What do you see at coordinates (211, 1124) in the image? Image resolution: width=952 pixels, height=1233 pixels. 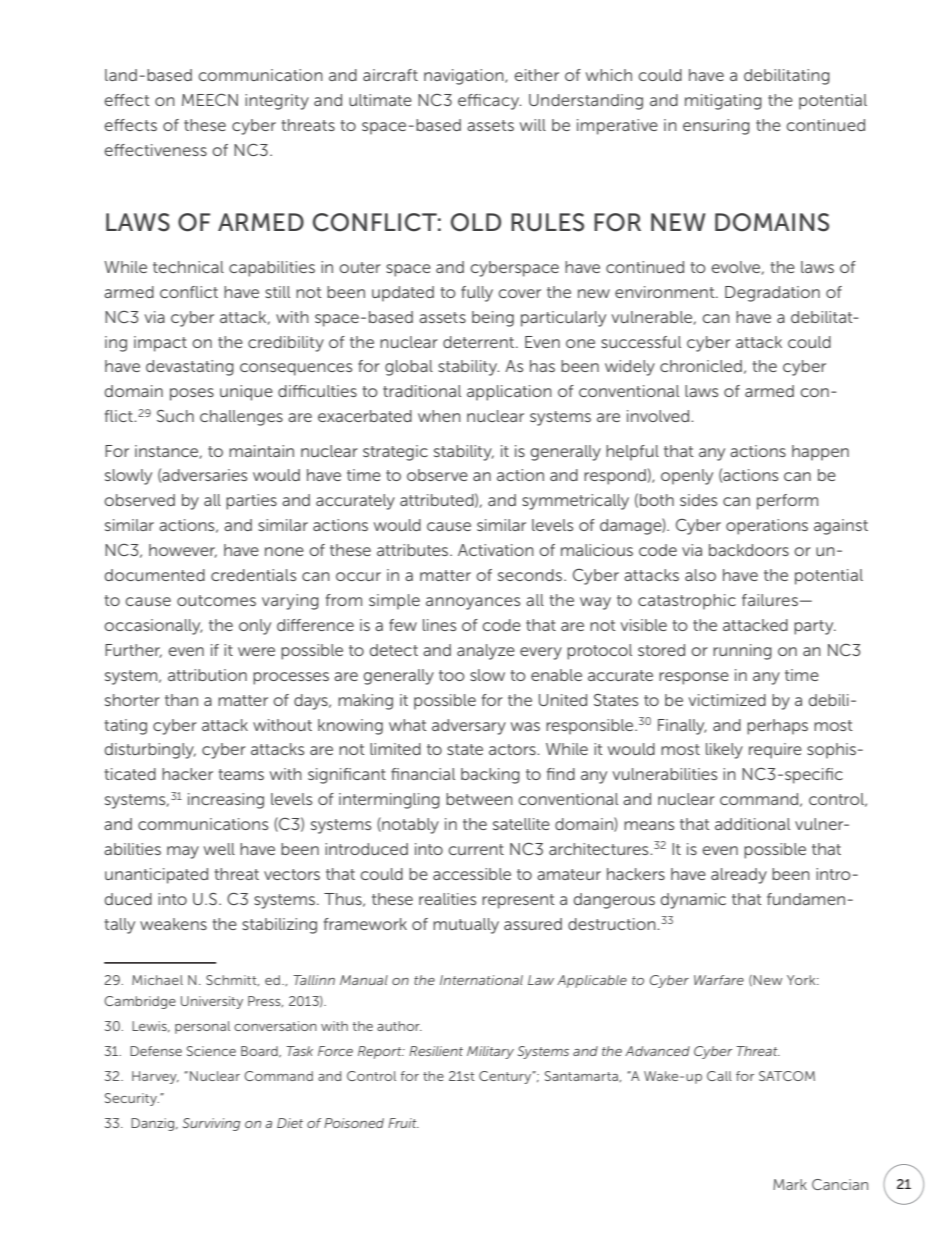 I see `Surviving` at bounding box center [211, 1124].
